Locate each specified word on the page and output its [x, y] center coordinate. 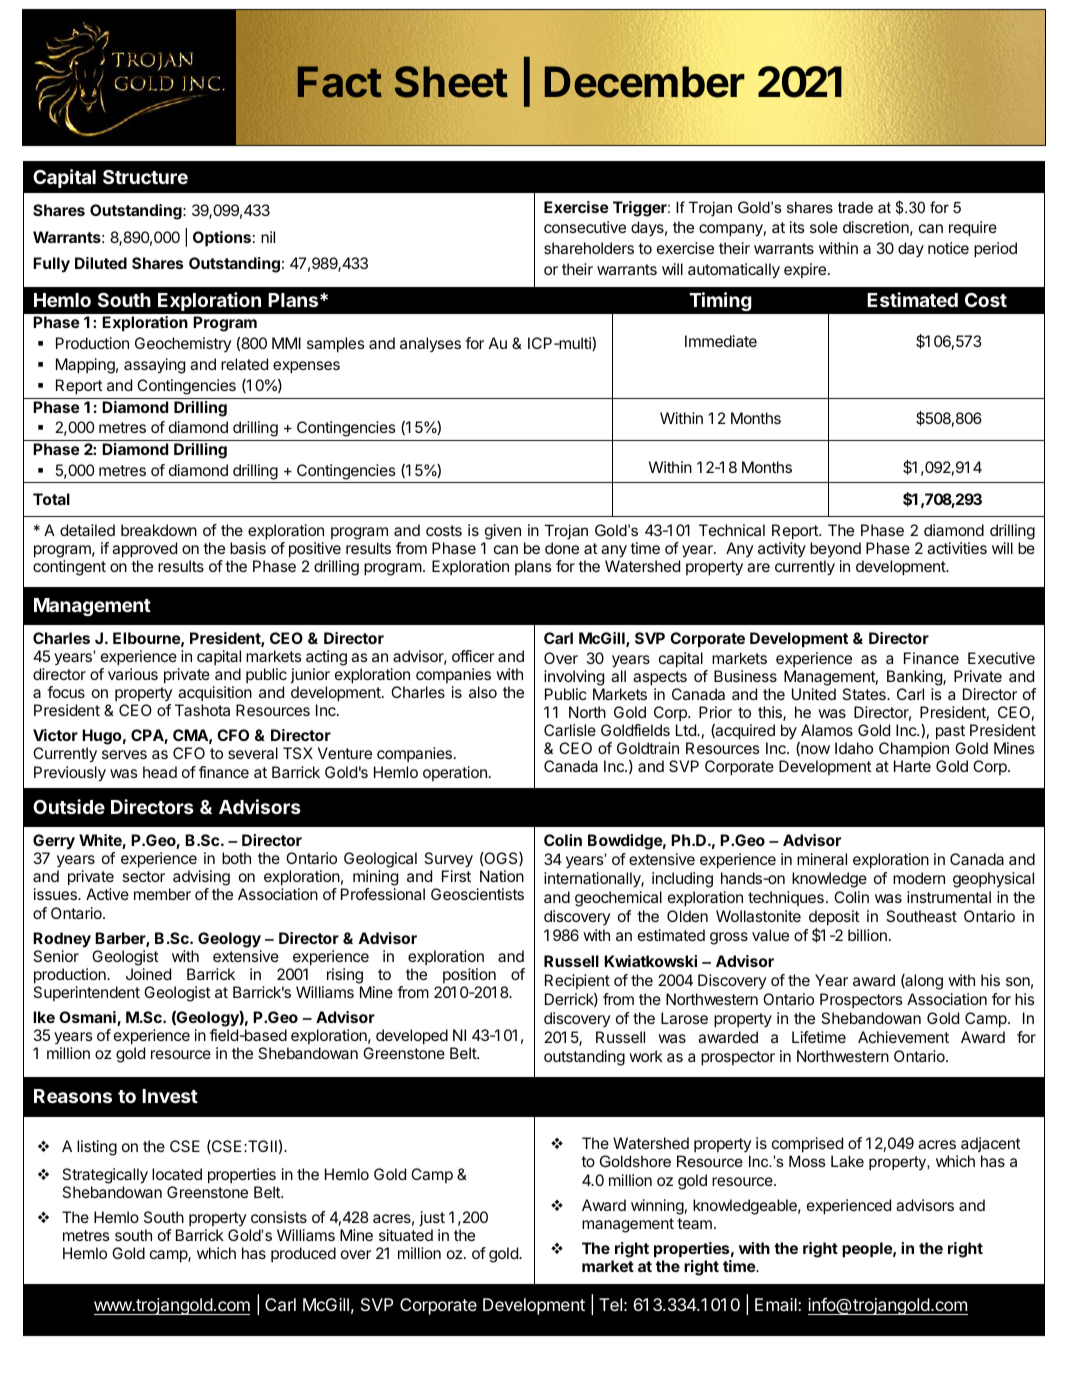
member [162, 894]
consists [279, 1217]
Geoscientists [477, 894]
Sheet [451, 82]
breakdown [159, 530]
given [502, 533]
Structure [145, 177]
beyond [836, 551]
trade [855, 207]
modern [919, 878]
